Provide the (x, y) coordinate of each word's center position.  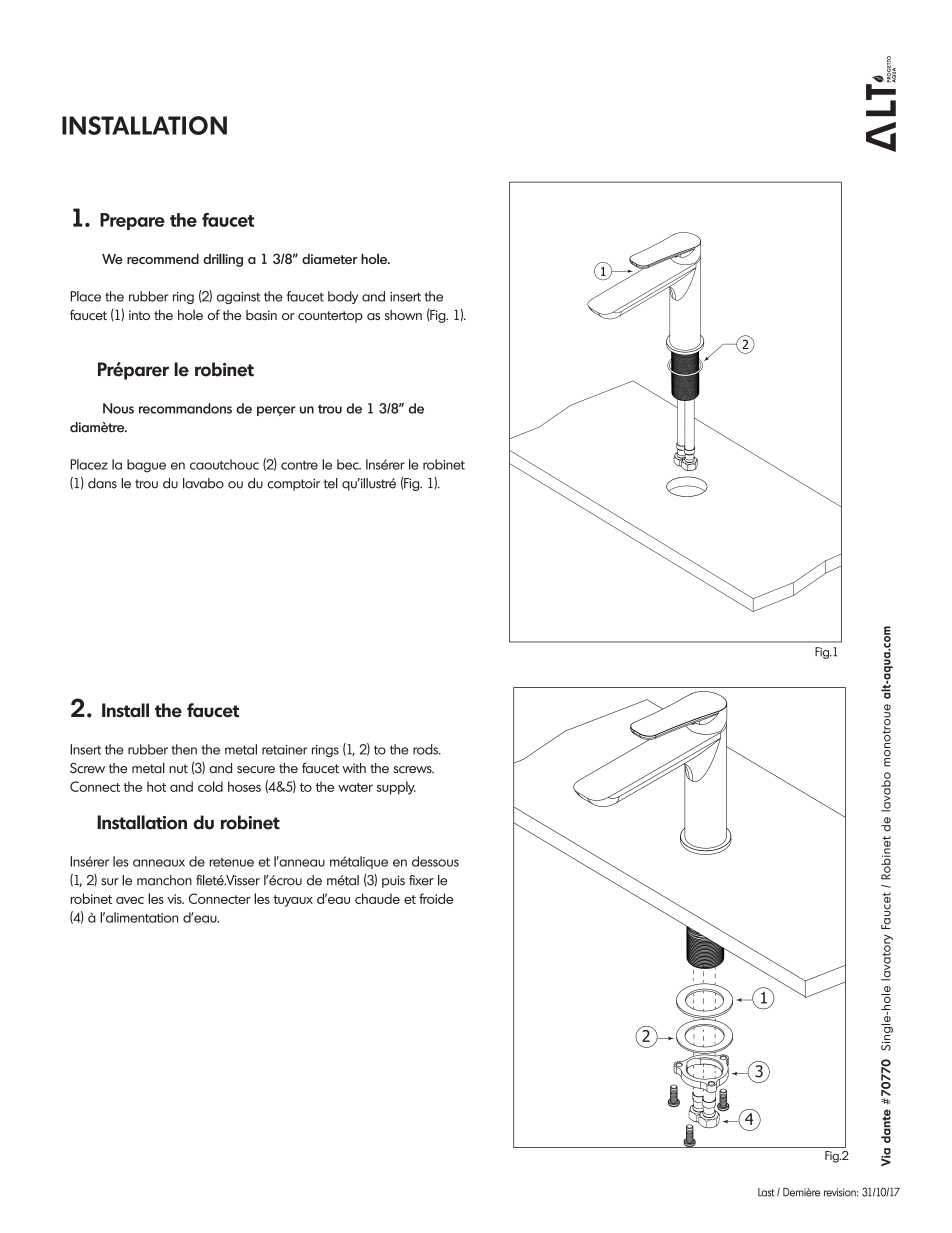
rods (427, 749)
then (184, 749)
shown (403, 315)
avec (130, 900)
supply (396, 788)
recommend (163, 259)
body (343, 297)
